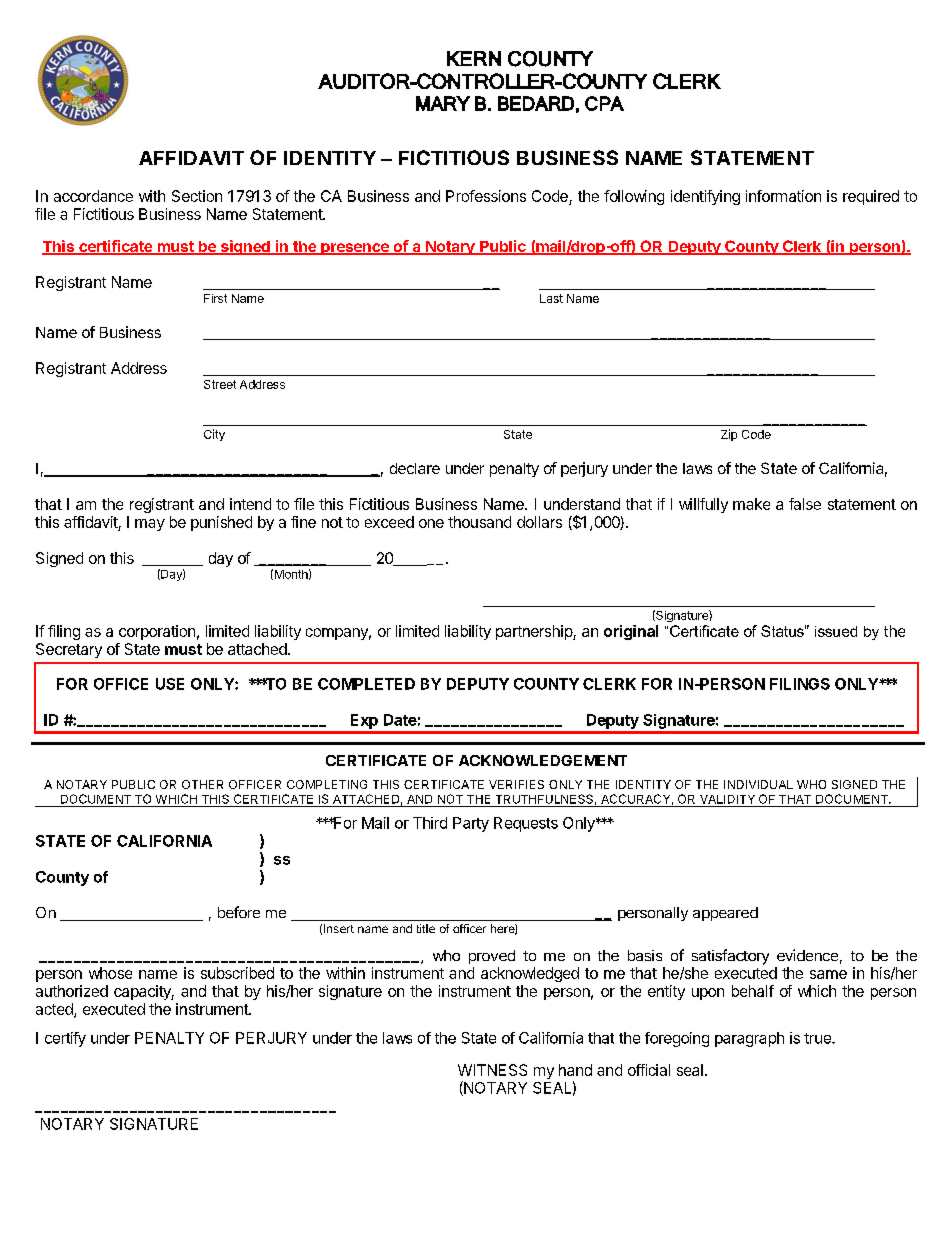 This screenshot has height=1233, width=952. I want to click on certify, so click(65, 1039).
